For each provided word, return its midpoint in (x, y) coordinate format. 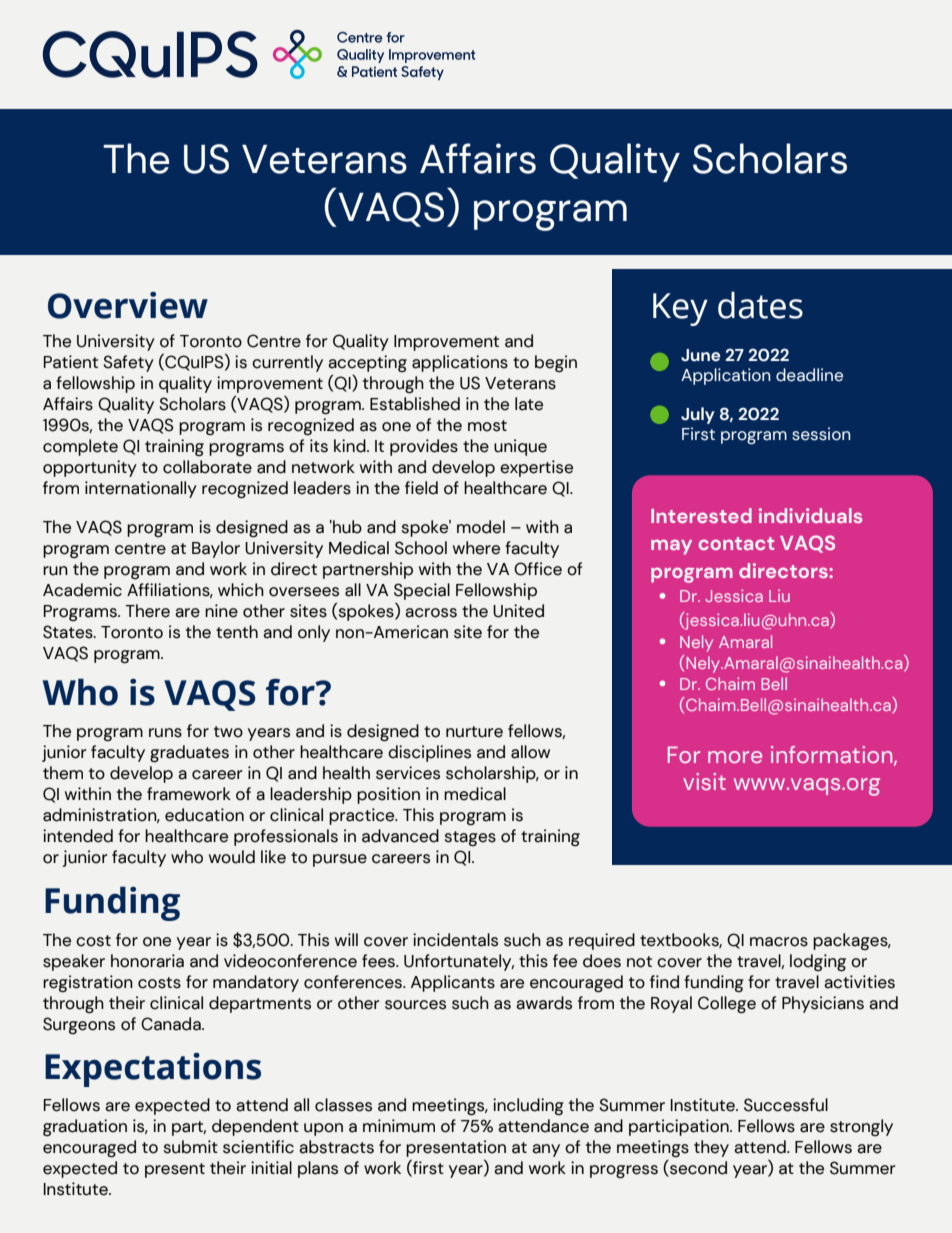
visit (704, 781)
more (735, 757)
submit (191, 1147)
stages (470, 838)
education (204, 815)
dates (760, 305)
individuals (810, 515)
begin (556, 363)
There (147, 611)
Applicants (453, 983)
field (421, 488)
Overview (128, 305)
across (431, 613)
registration (88, 983)
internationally (141, 489)
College (727, 1004)
